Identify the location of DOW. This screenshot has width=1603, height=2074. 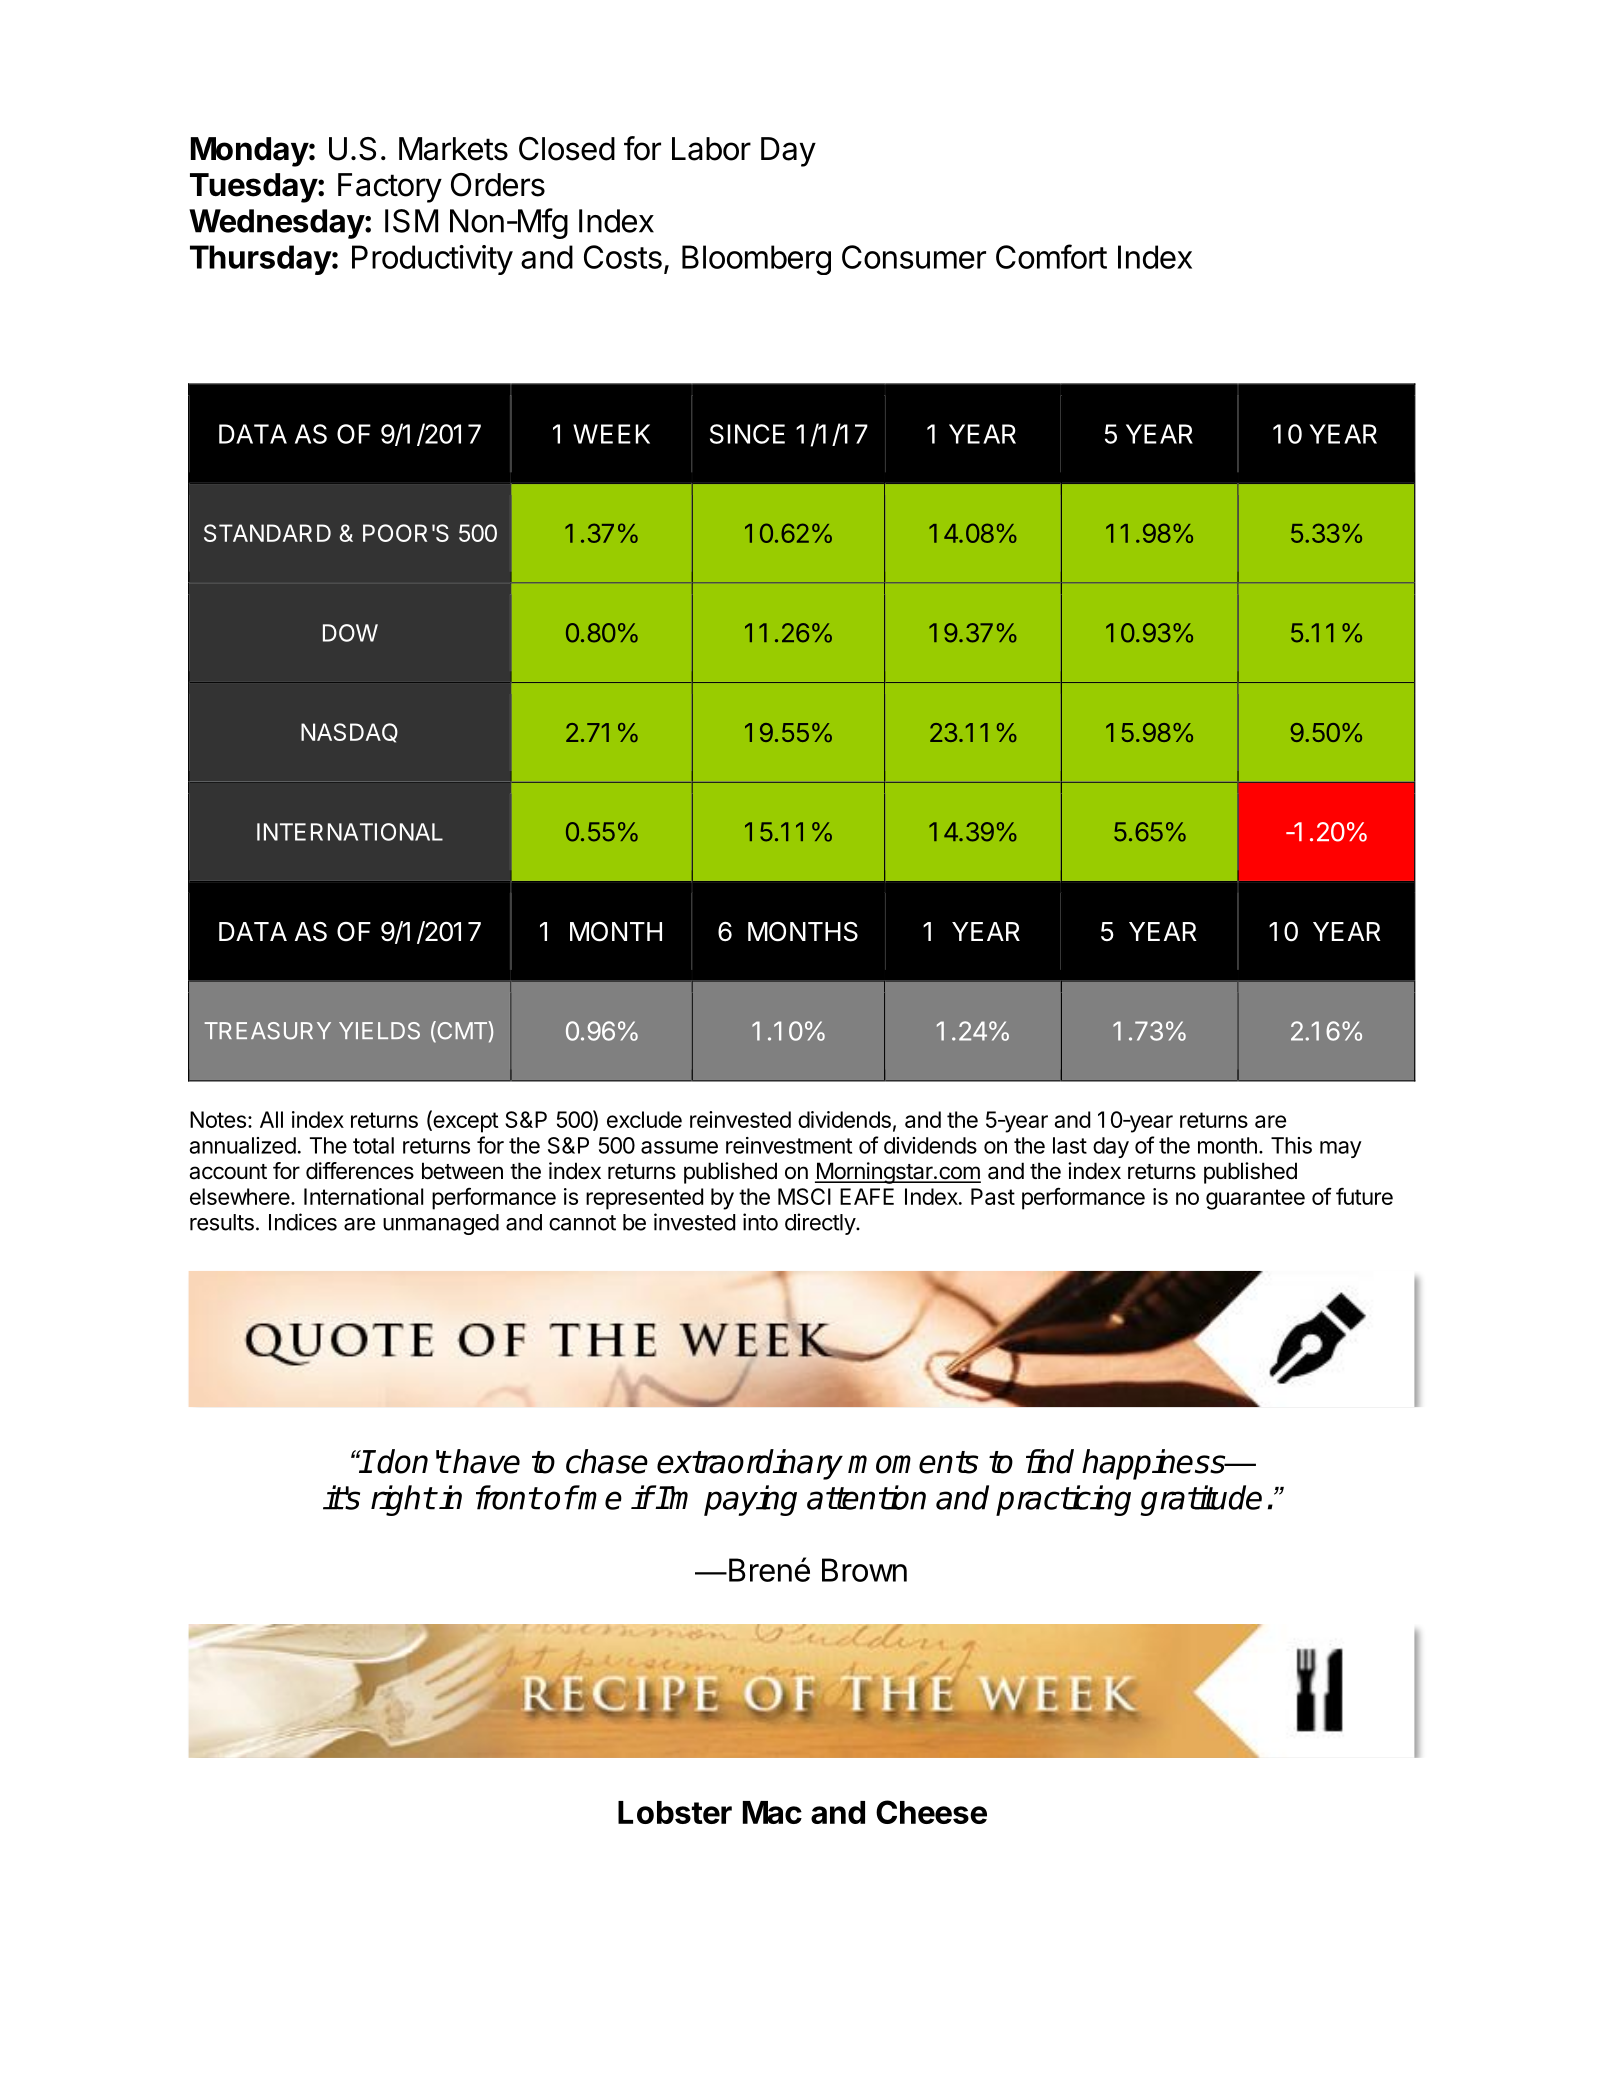
(350, 633).
